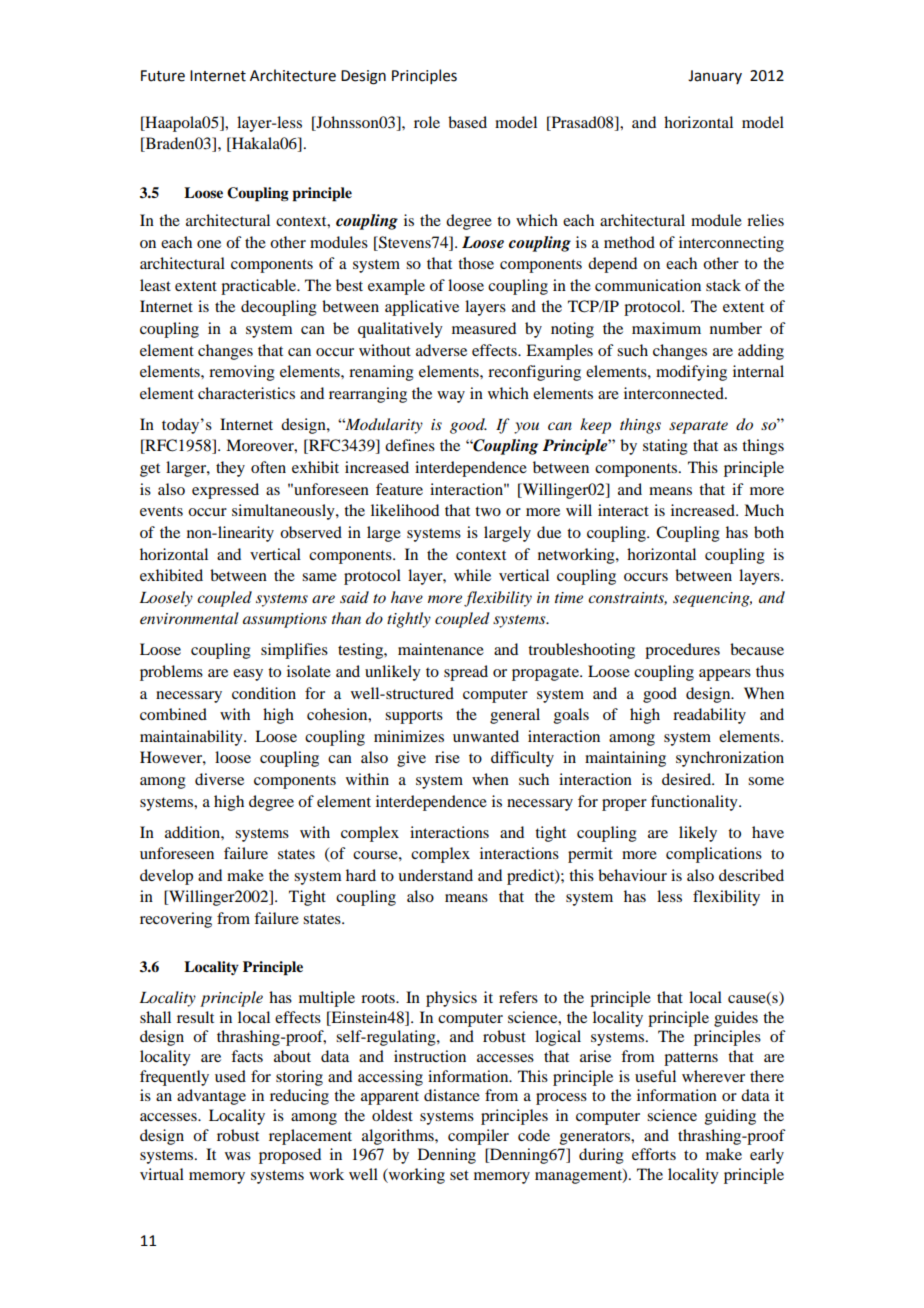 Image resolution: width=924 pixels, height=1308 pixels. What do you see at coordinates (467, 122) in the screenshot?
I see `based` at bounding box center [467, 122].
